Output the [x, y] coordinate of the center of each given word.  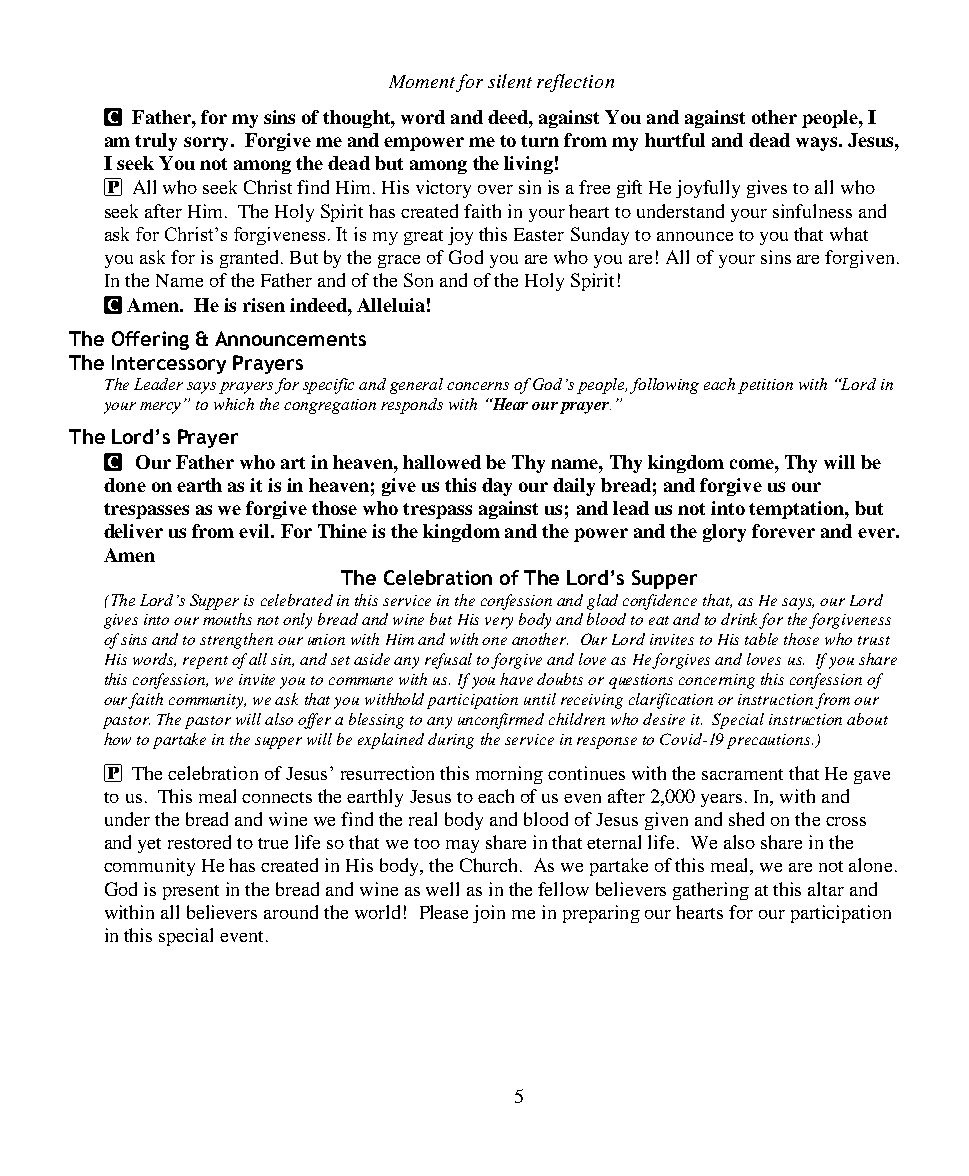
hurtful [675, 140]
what [849, 234]
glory [724, 533]
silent [510, 81]
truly [156, 142]
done [125, 485]
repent [205, 662]
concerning [717, 681]
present [191, 892]
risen [264, 305]
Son [418, 280]
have [516, 679]
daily [574, 487]
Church [490, 865]
